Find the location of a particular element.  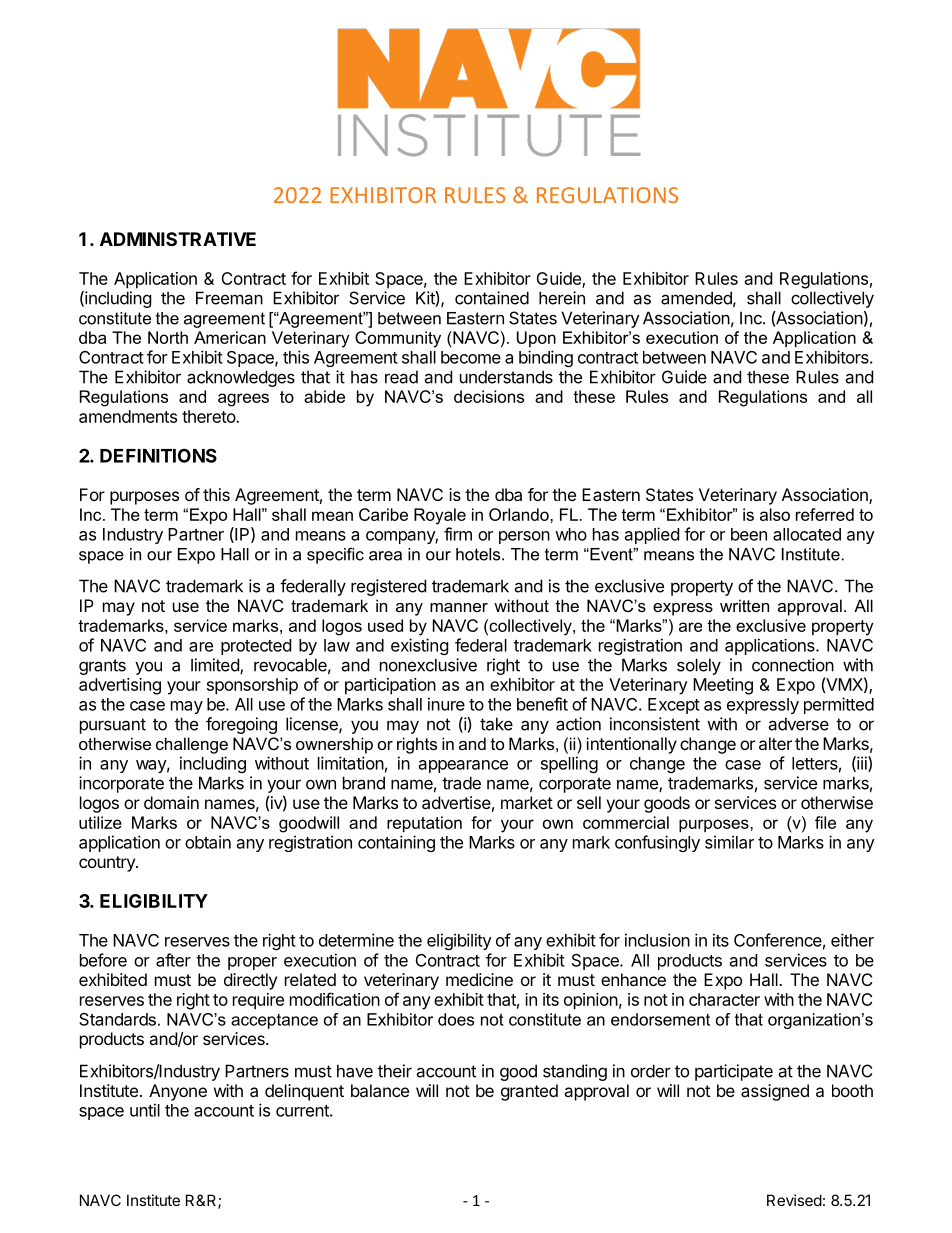

contained is located at coordinates (492, 298).
